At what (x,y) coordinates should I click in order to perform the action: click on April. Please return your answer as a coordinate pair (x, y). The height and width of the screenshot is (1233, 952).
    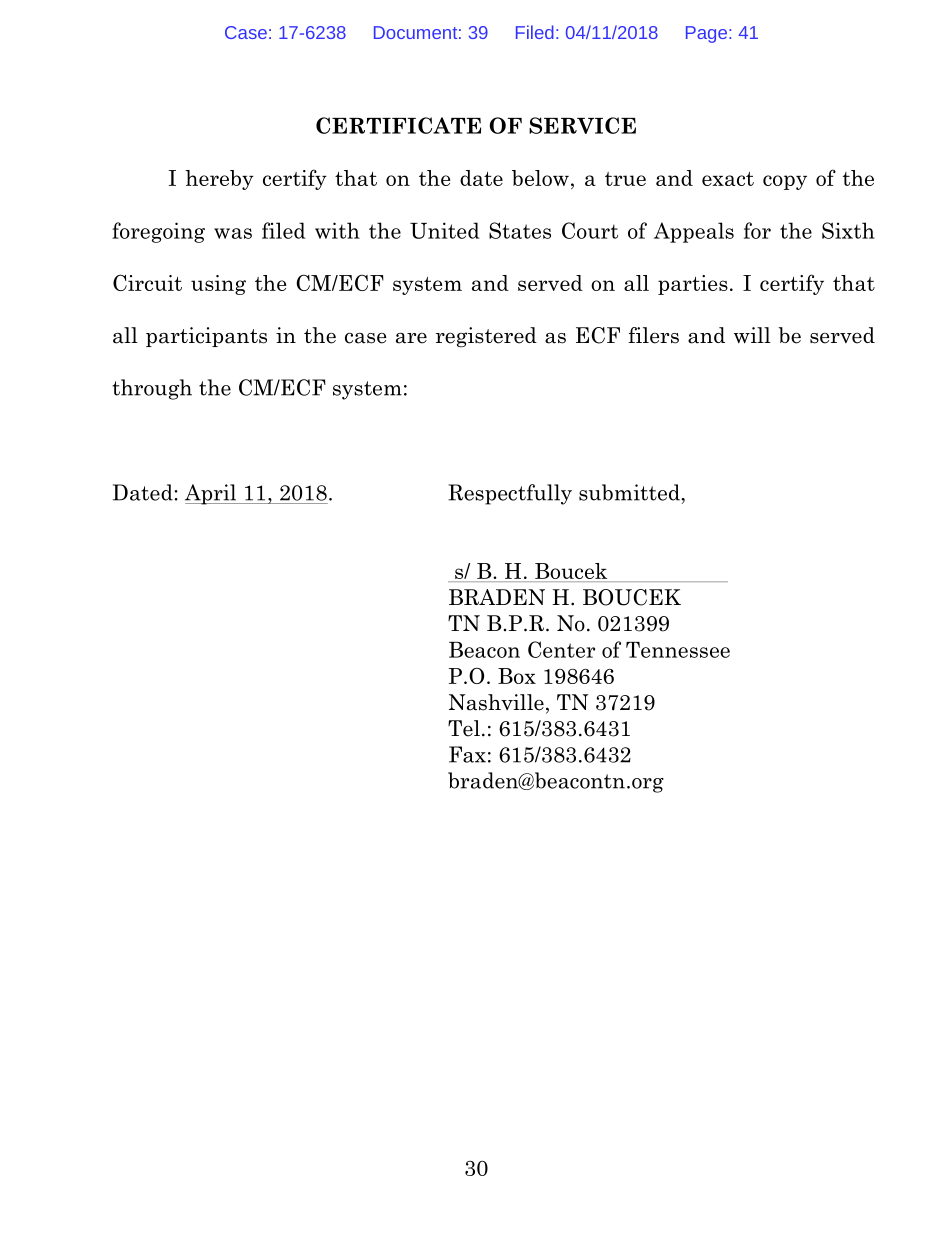
    Looking at the image, I should click on (212, 494).
